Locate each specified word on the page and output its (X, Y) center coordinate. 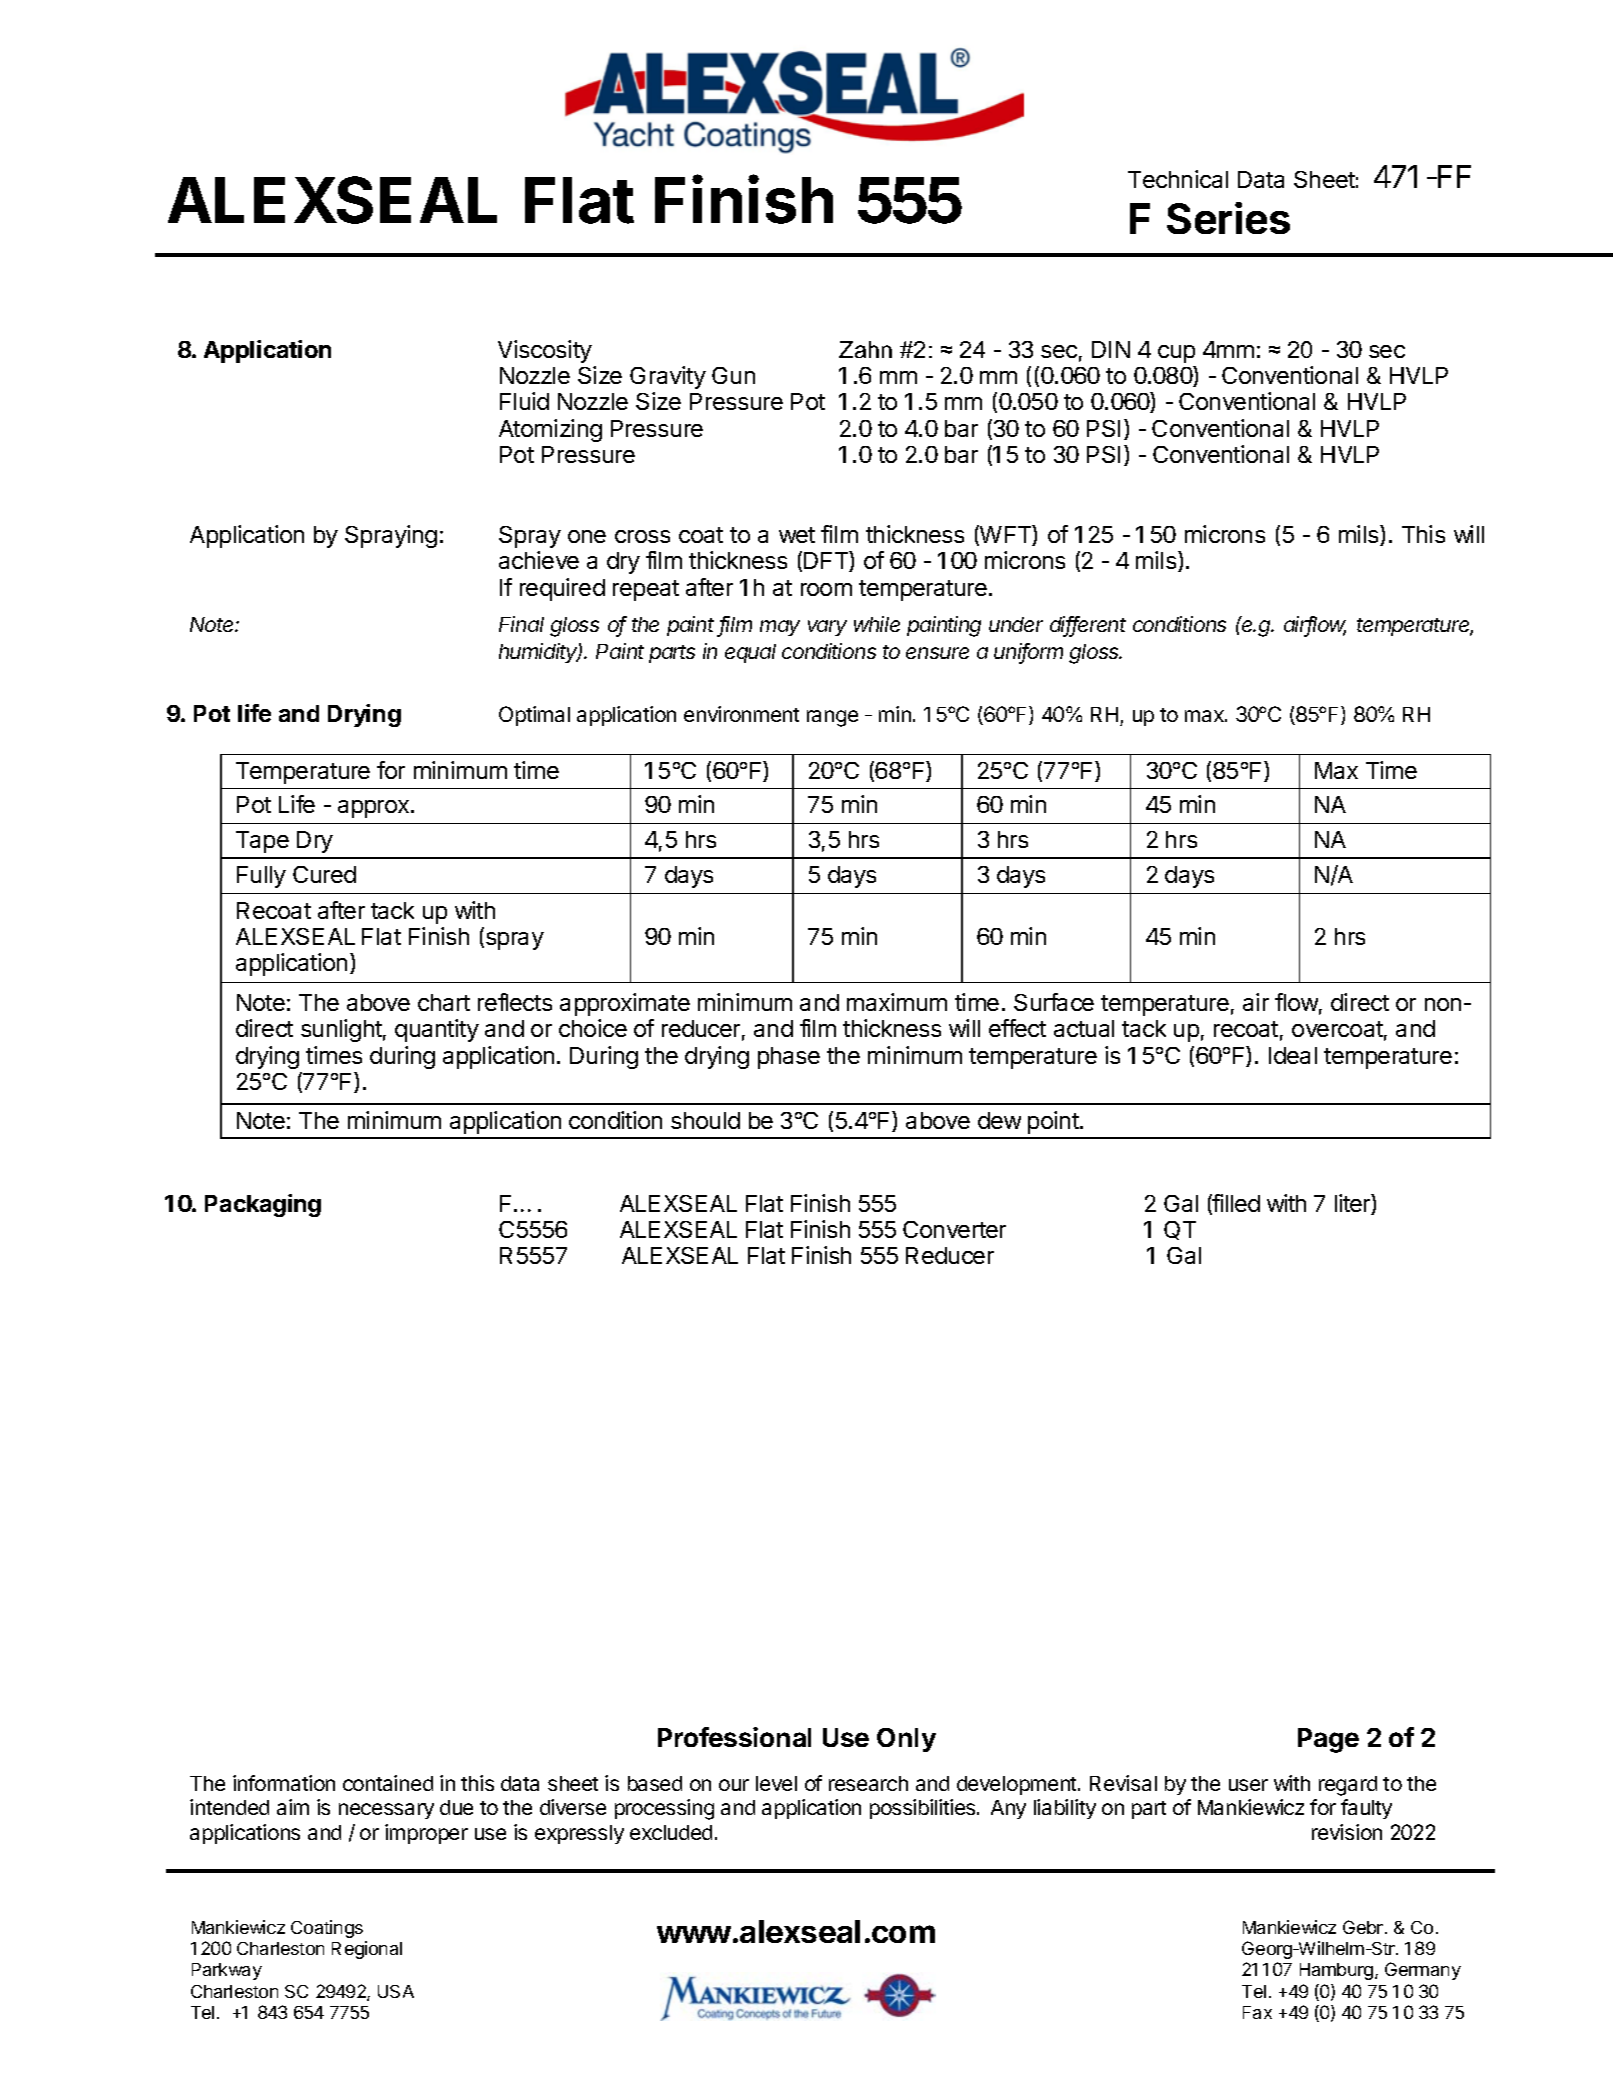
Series (1228, 218)
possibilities (924, 1809)
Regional (367, 1950)
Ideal (1293, 1055)
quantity (437, 1030)
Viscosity (545, 351)
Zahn (865, 349)
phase (789, 1058)
